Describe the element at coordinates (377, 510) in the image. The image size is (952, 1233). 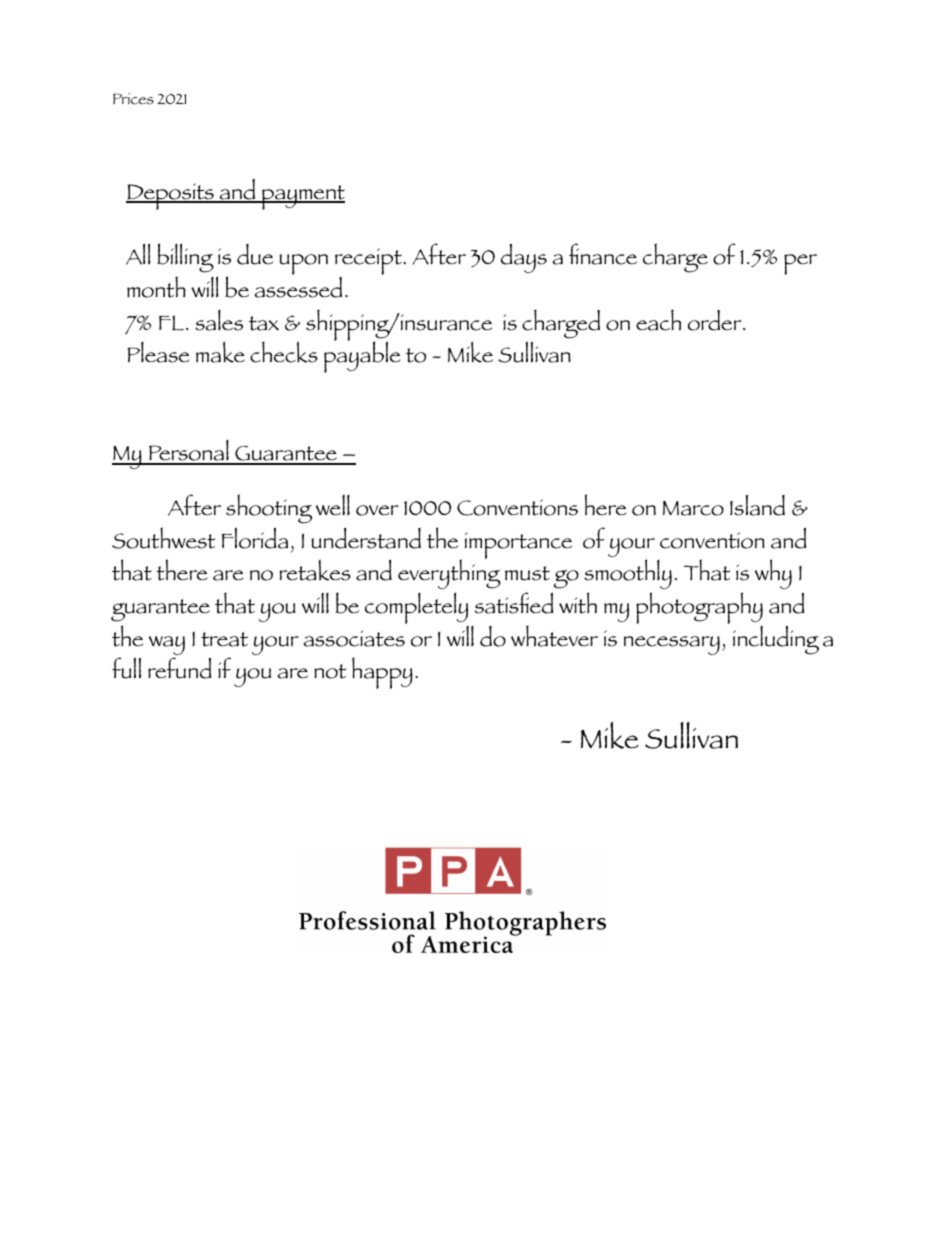
I see `over` at that location.
